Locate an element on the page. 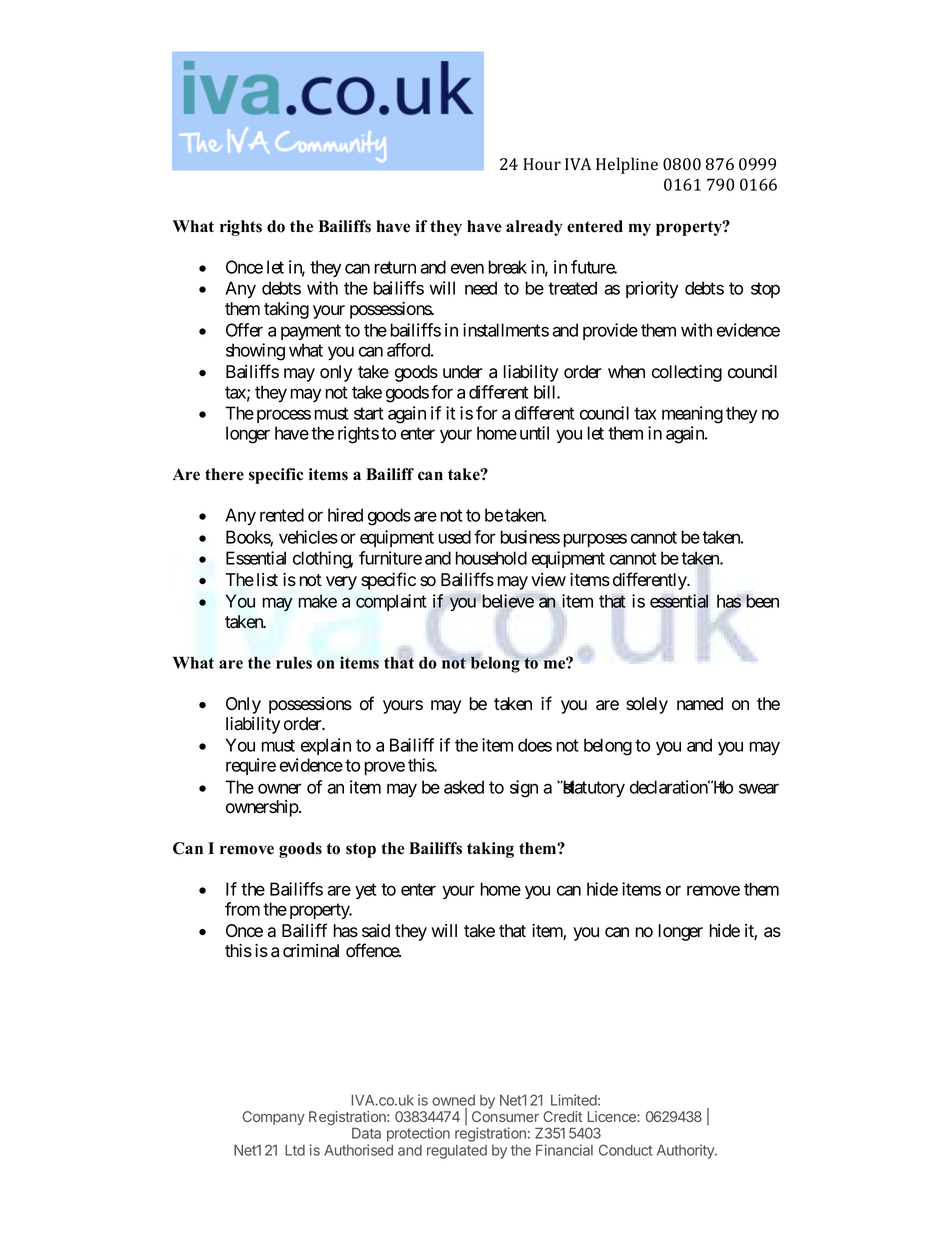 The image size is (952, 1233). named is located at coordinates (700, 704).
